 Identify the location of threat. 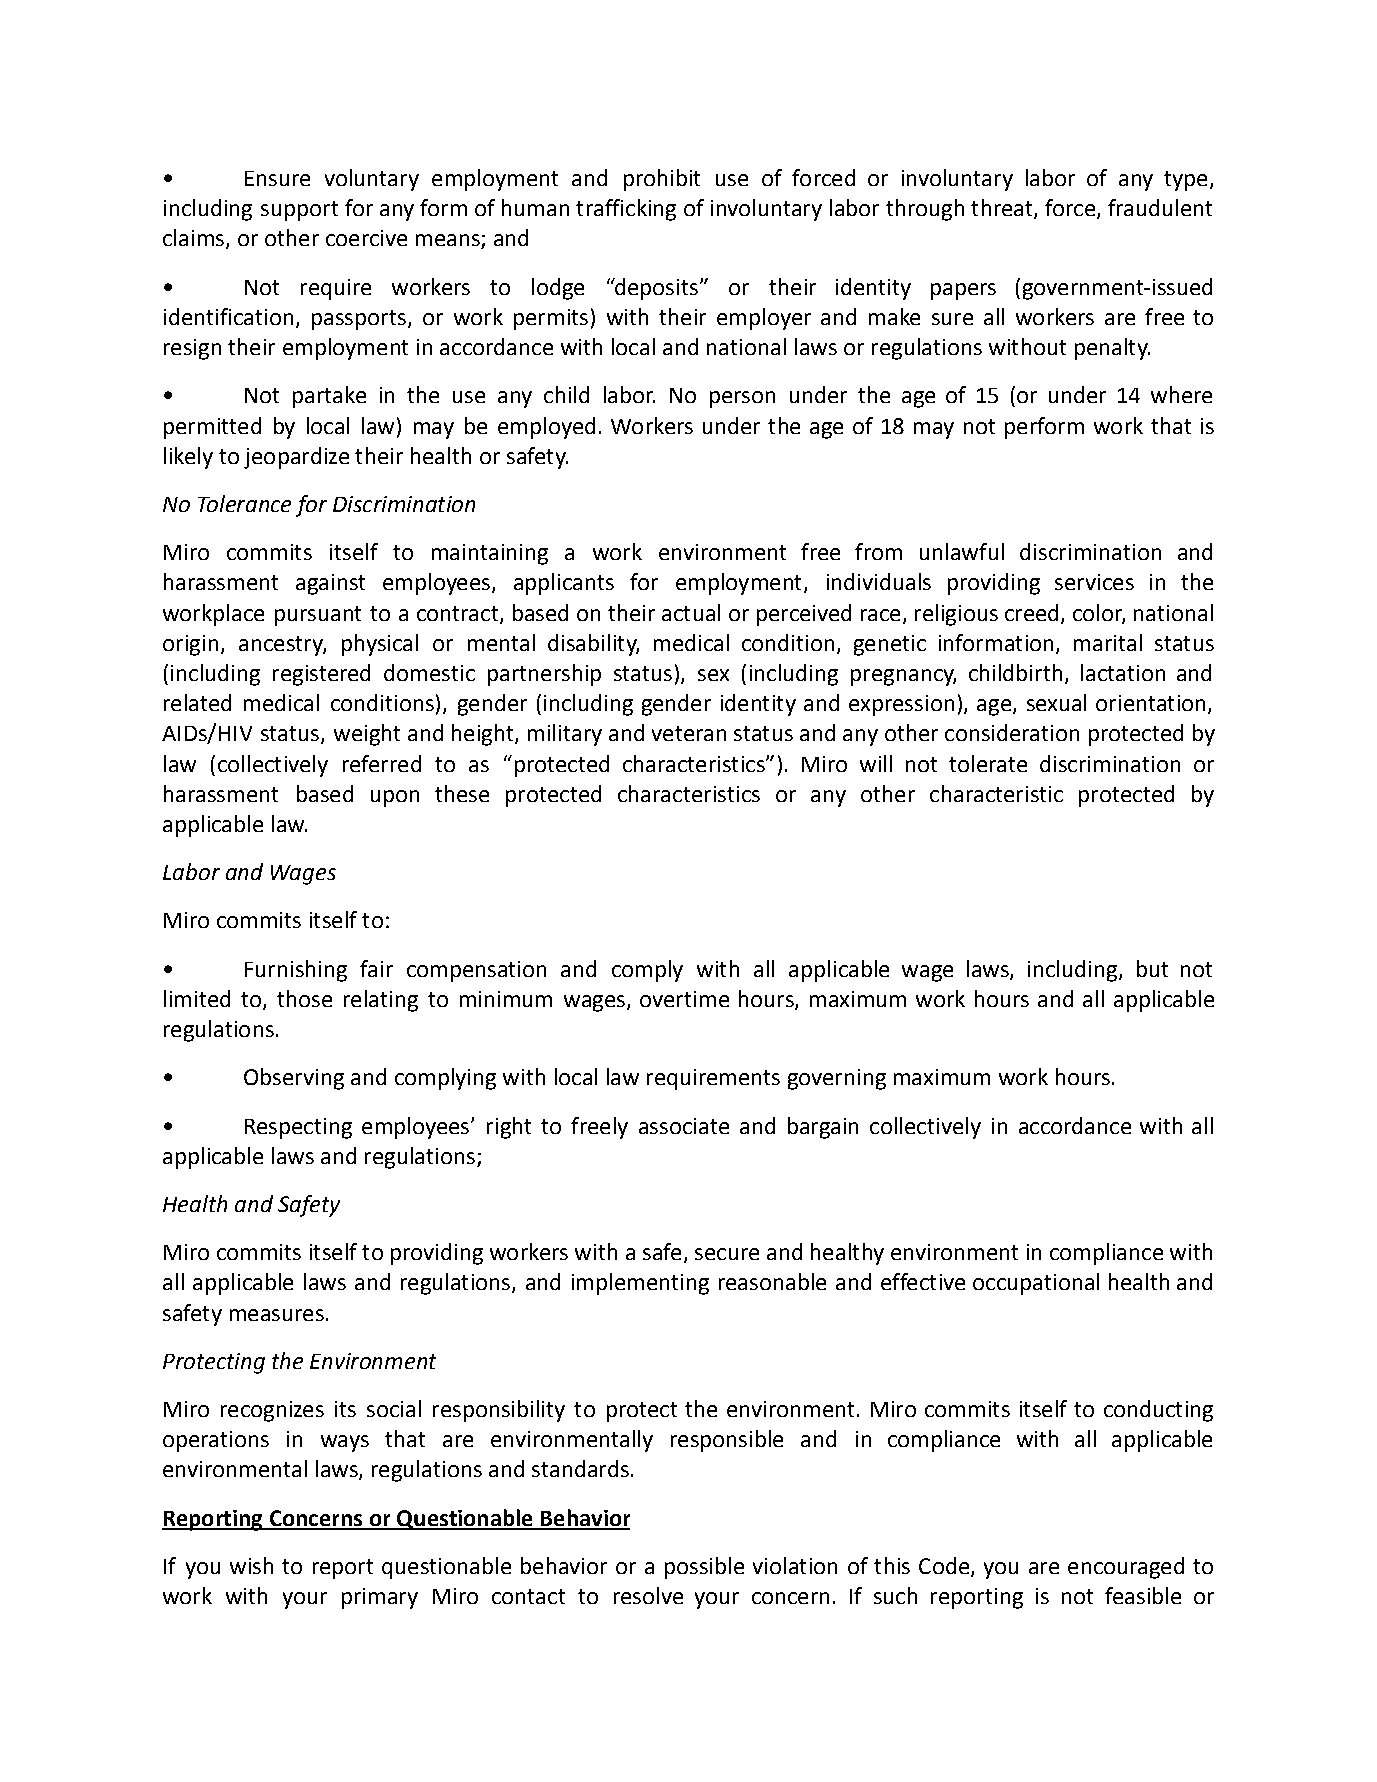
(1003, 209).
